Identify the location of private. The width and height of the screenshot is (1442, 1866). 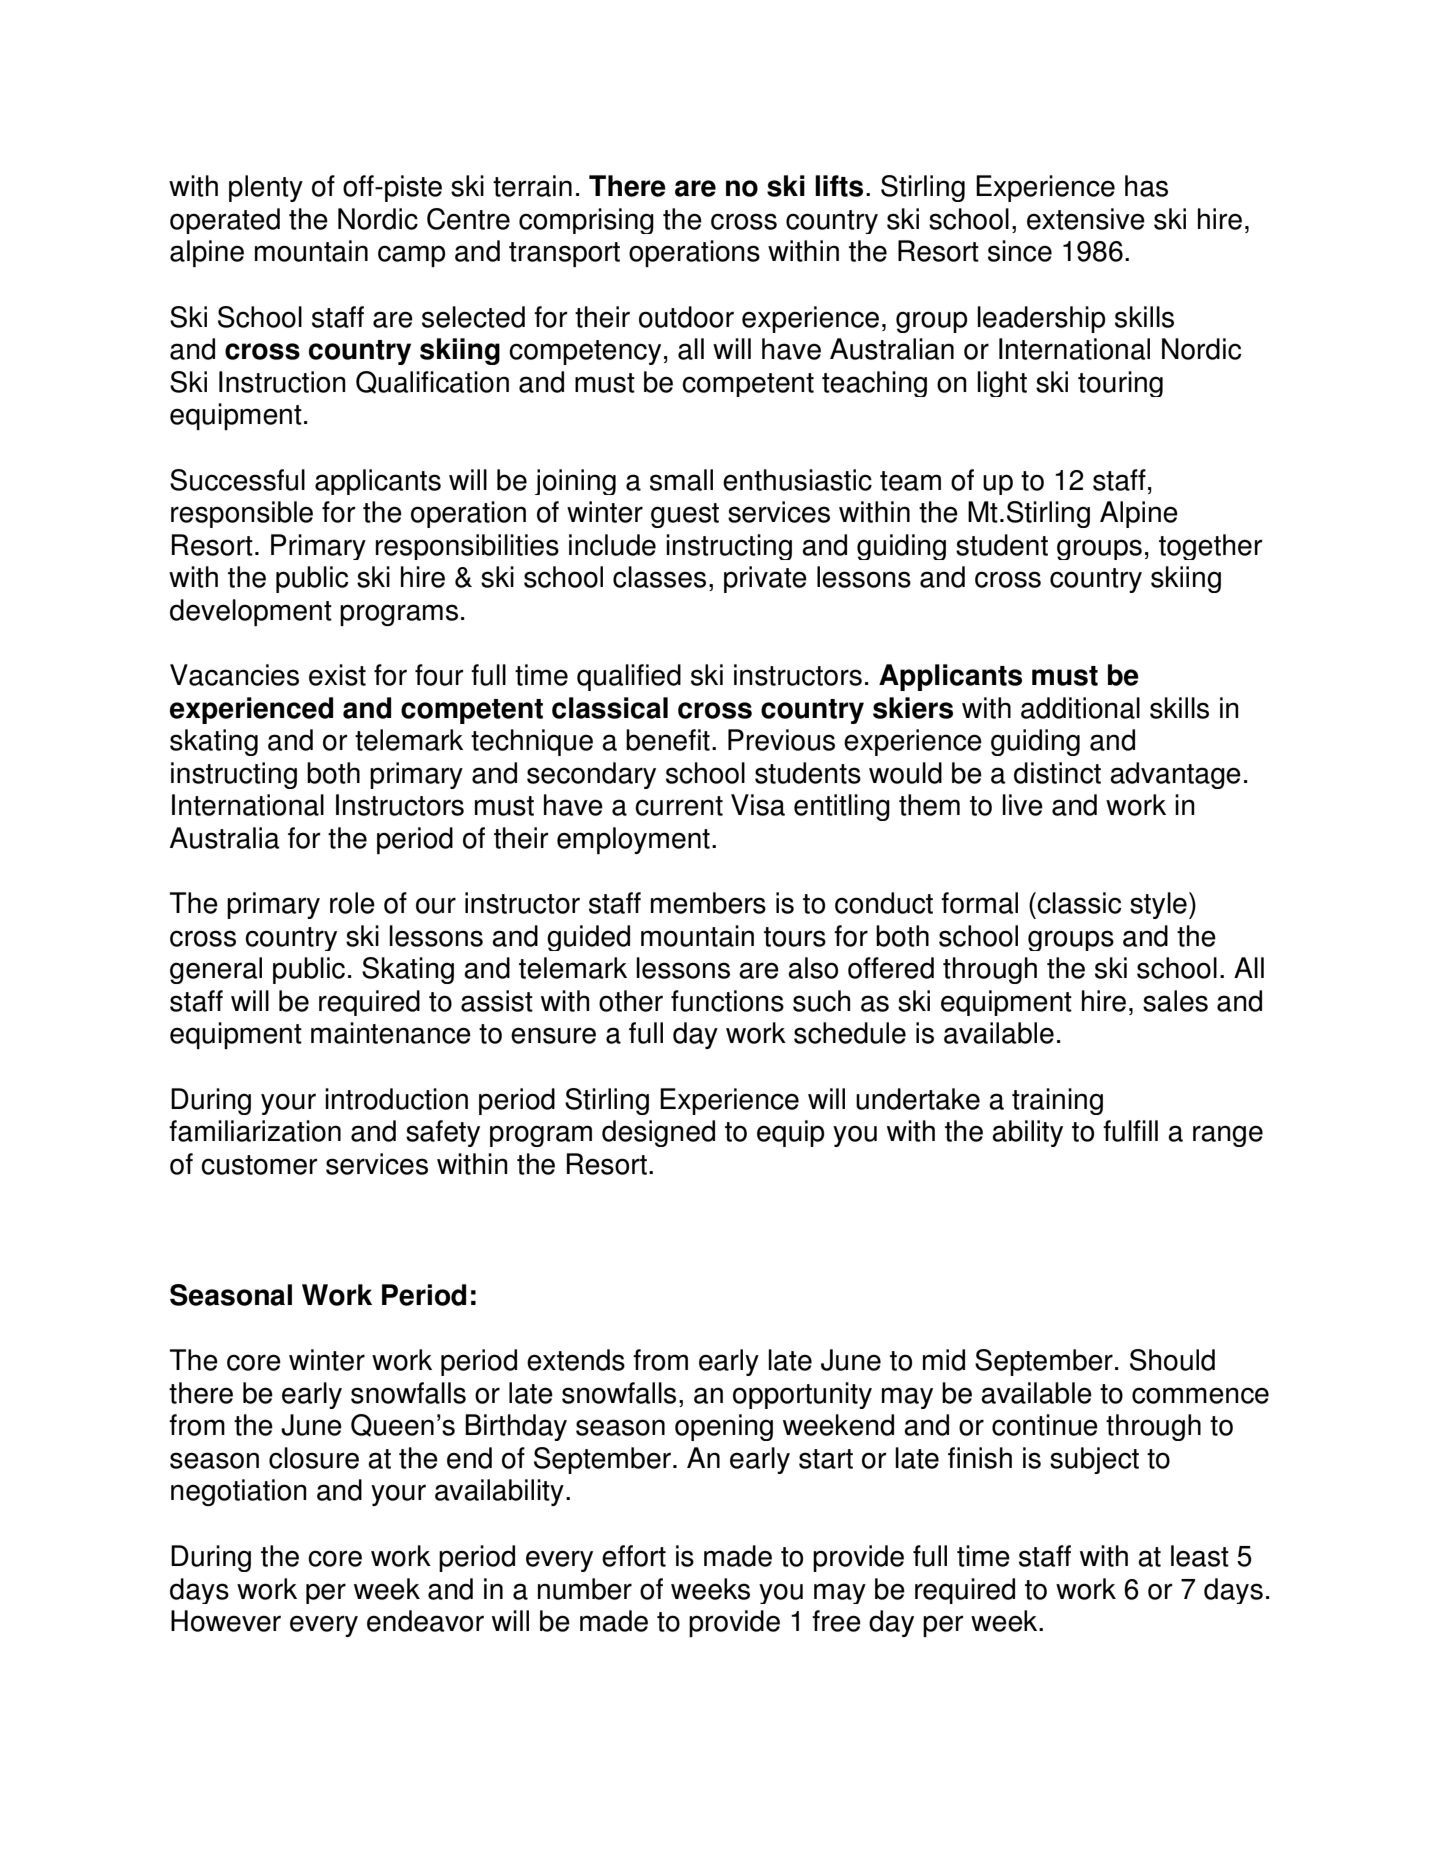
(765, 579).
